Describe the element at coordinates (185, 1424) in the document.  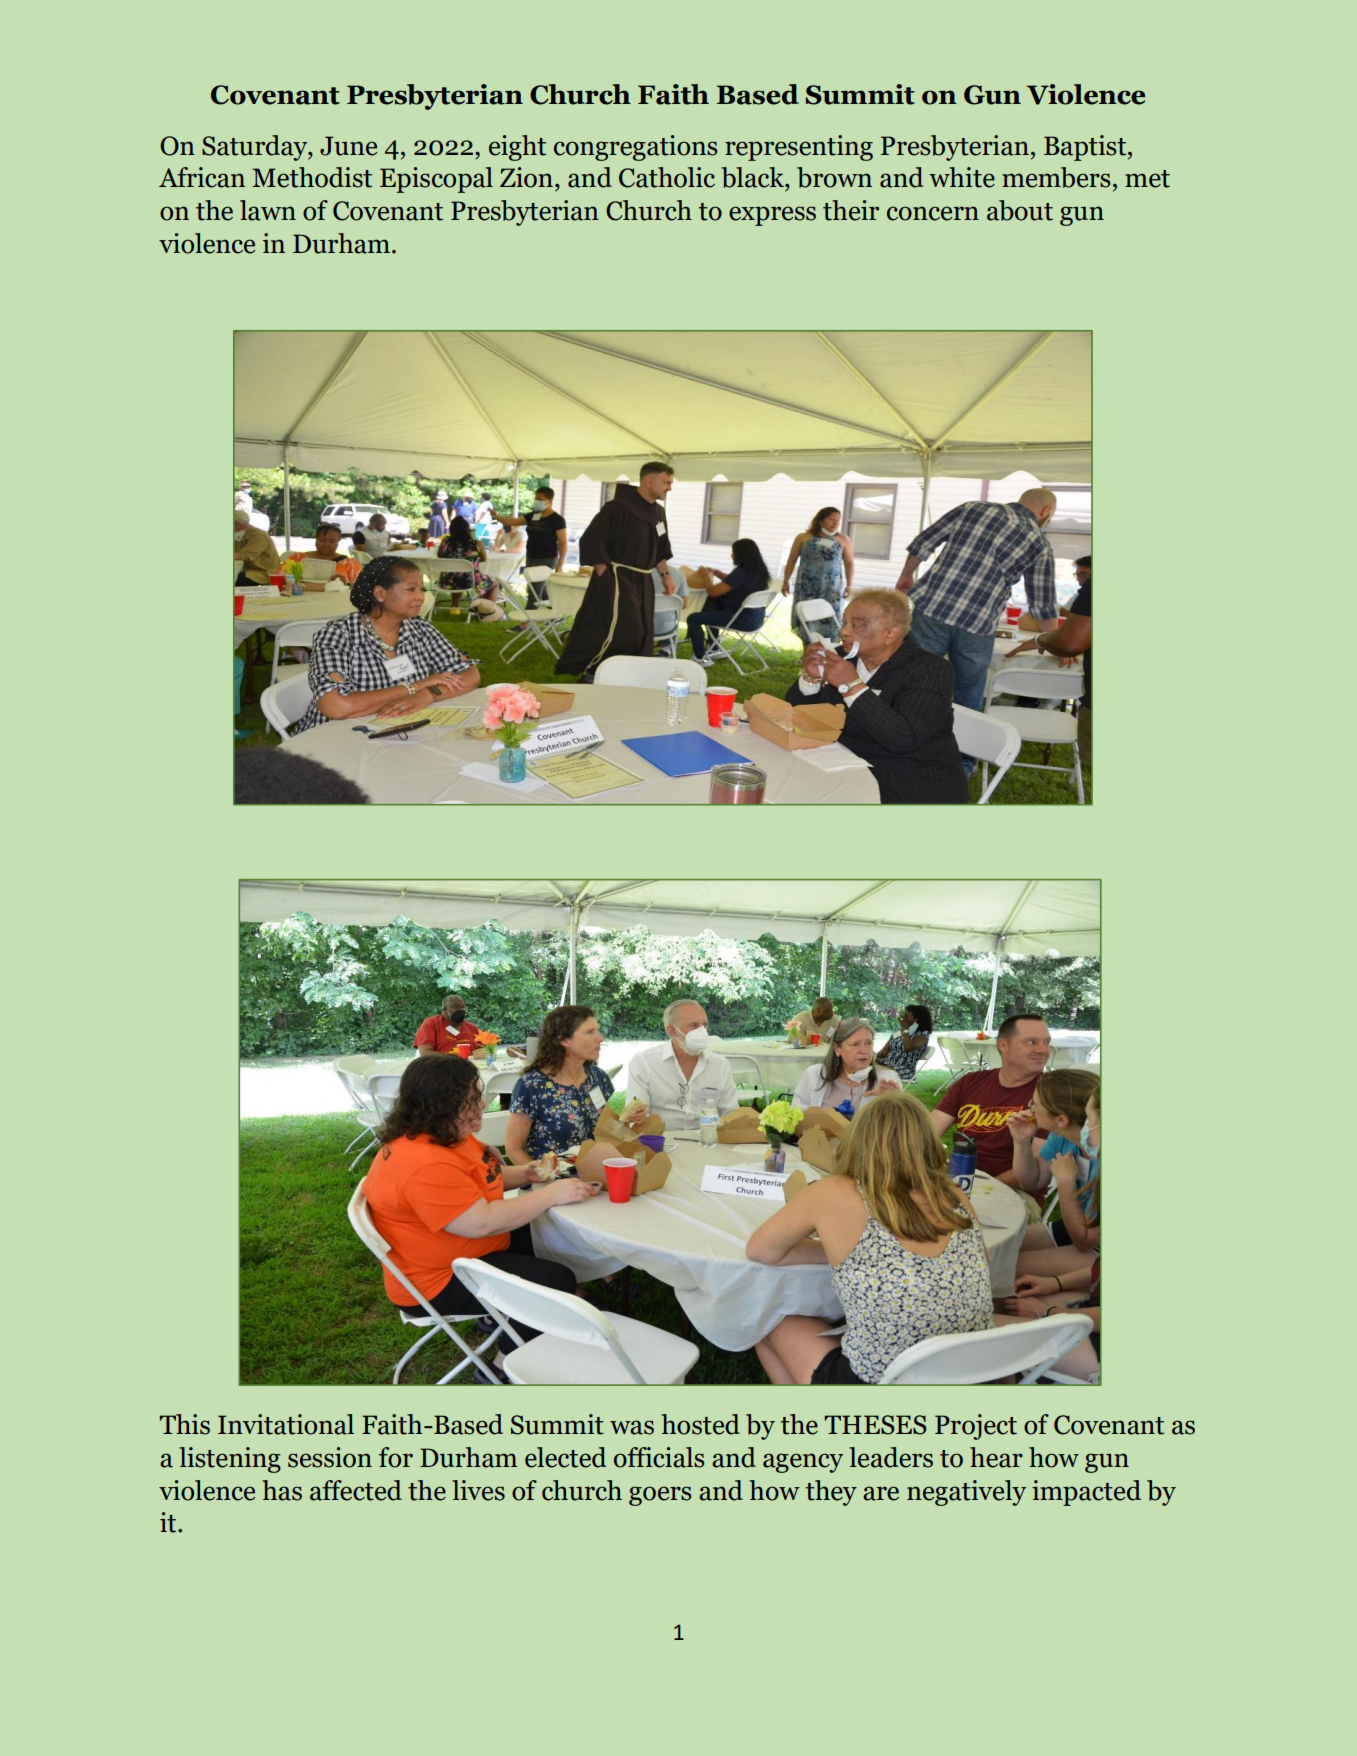
I see `This` at that location.
